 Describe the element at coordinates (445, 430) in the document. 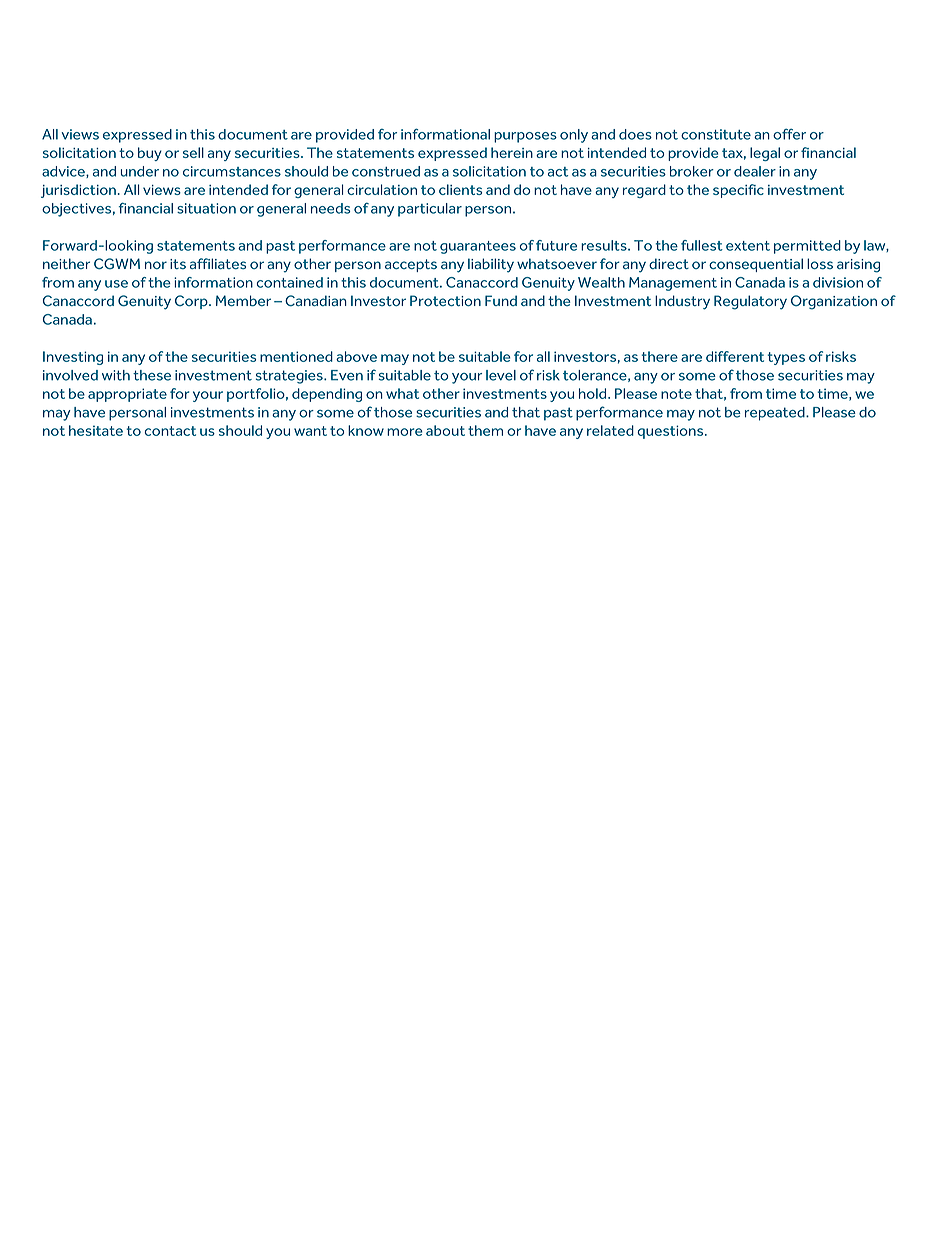

I see `about` at that location.
